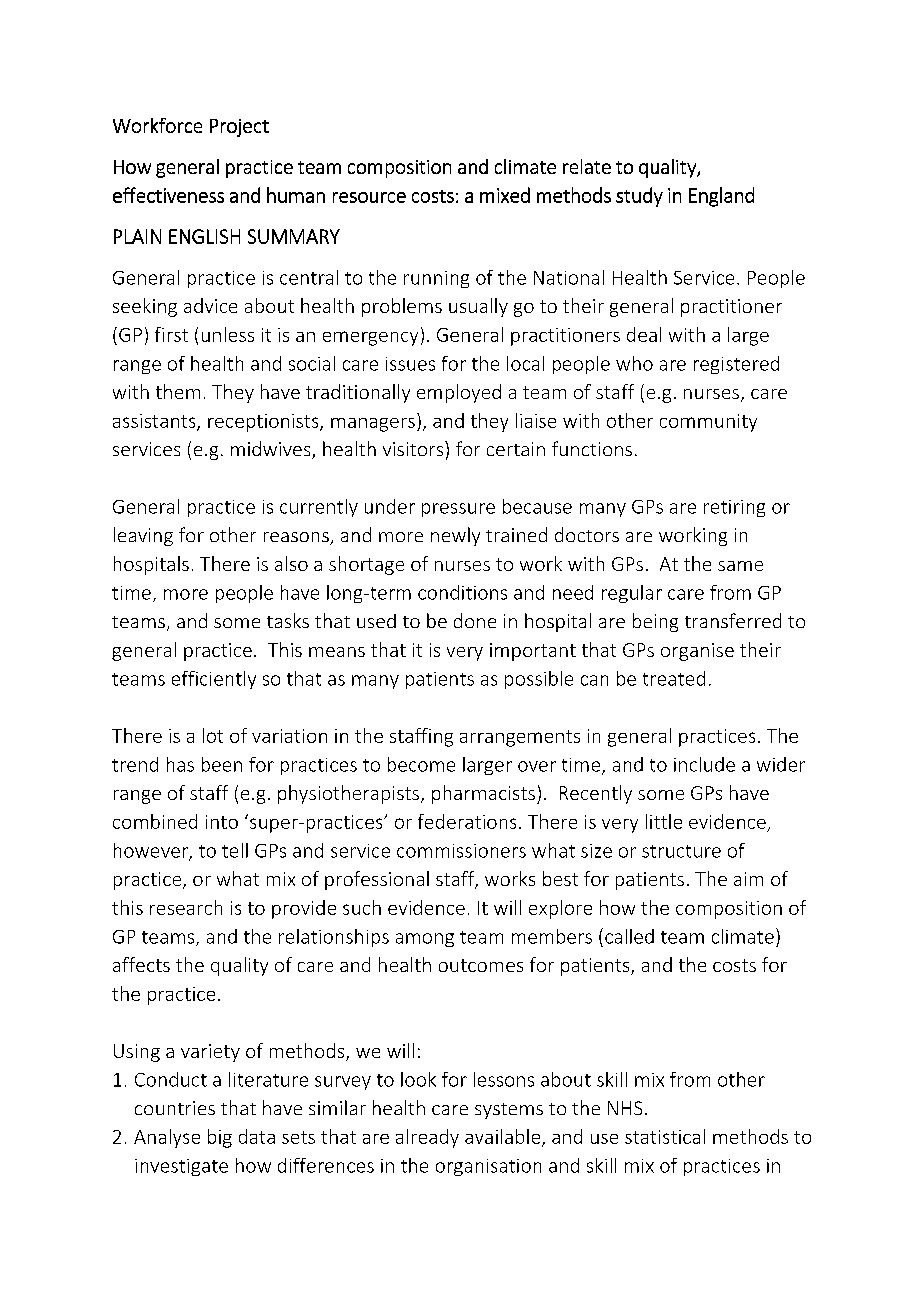  Describe the element at coordinates (210, 305) in the screenshot. I see `advice` at that location.
